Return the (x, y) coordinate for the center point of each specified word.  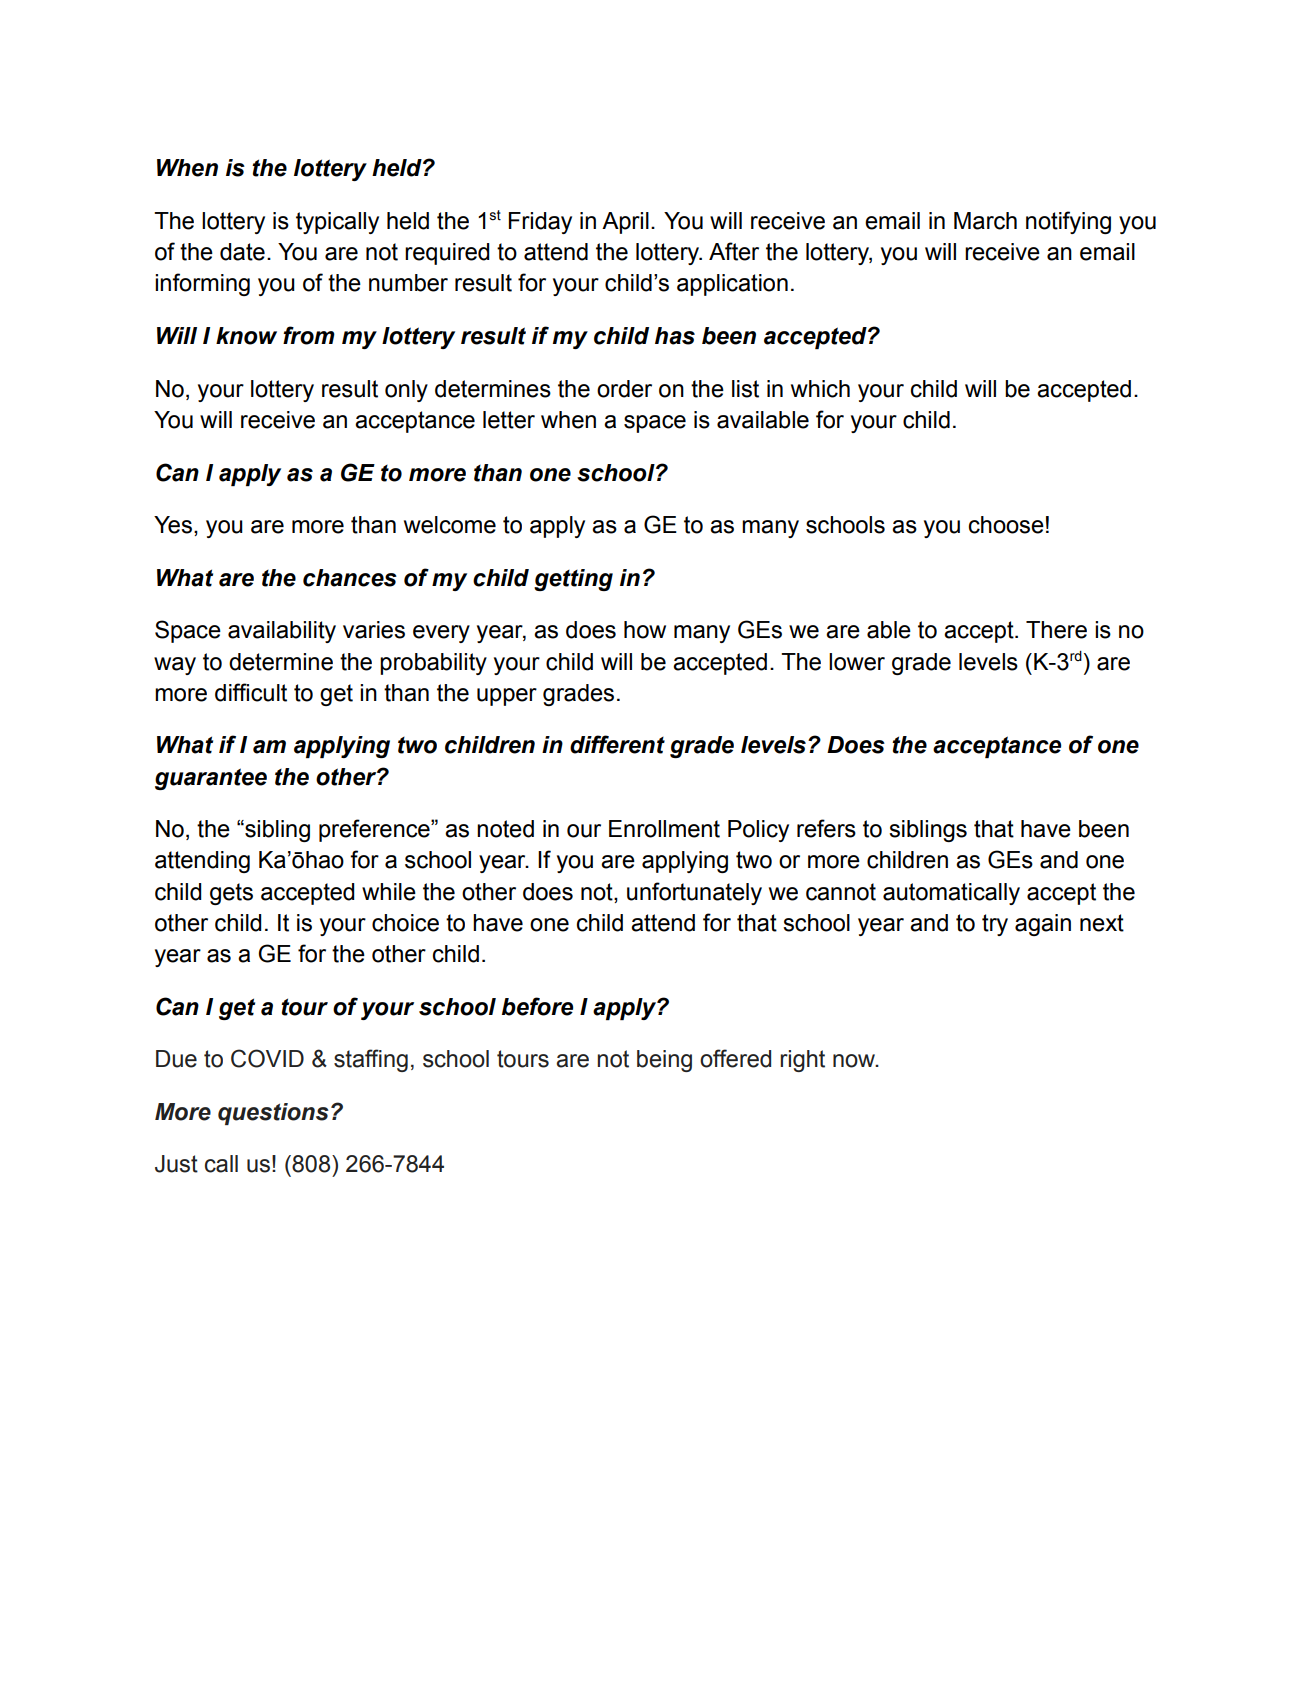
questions (273, 1114)
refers (826, 828)
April (625, 223)
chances (350, 578)
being (664, 1061)
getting (573, 580)
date (242, 252)
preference (375, 830)
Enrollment (664, 829)
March (985, 221)
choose (1006, 525)
